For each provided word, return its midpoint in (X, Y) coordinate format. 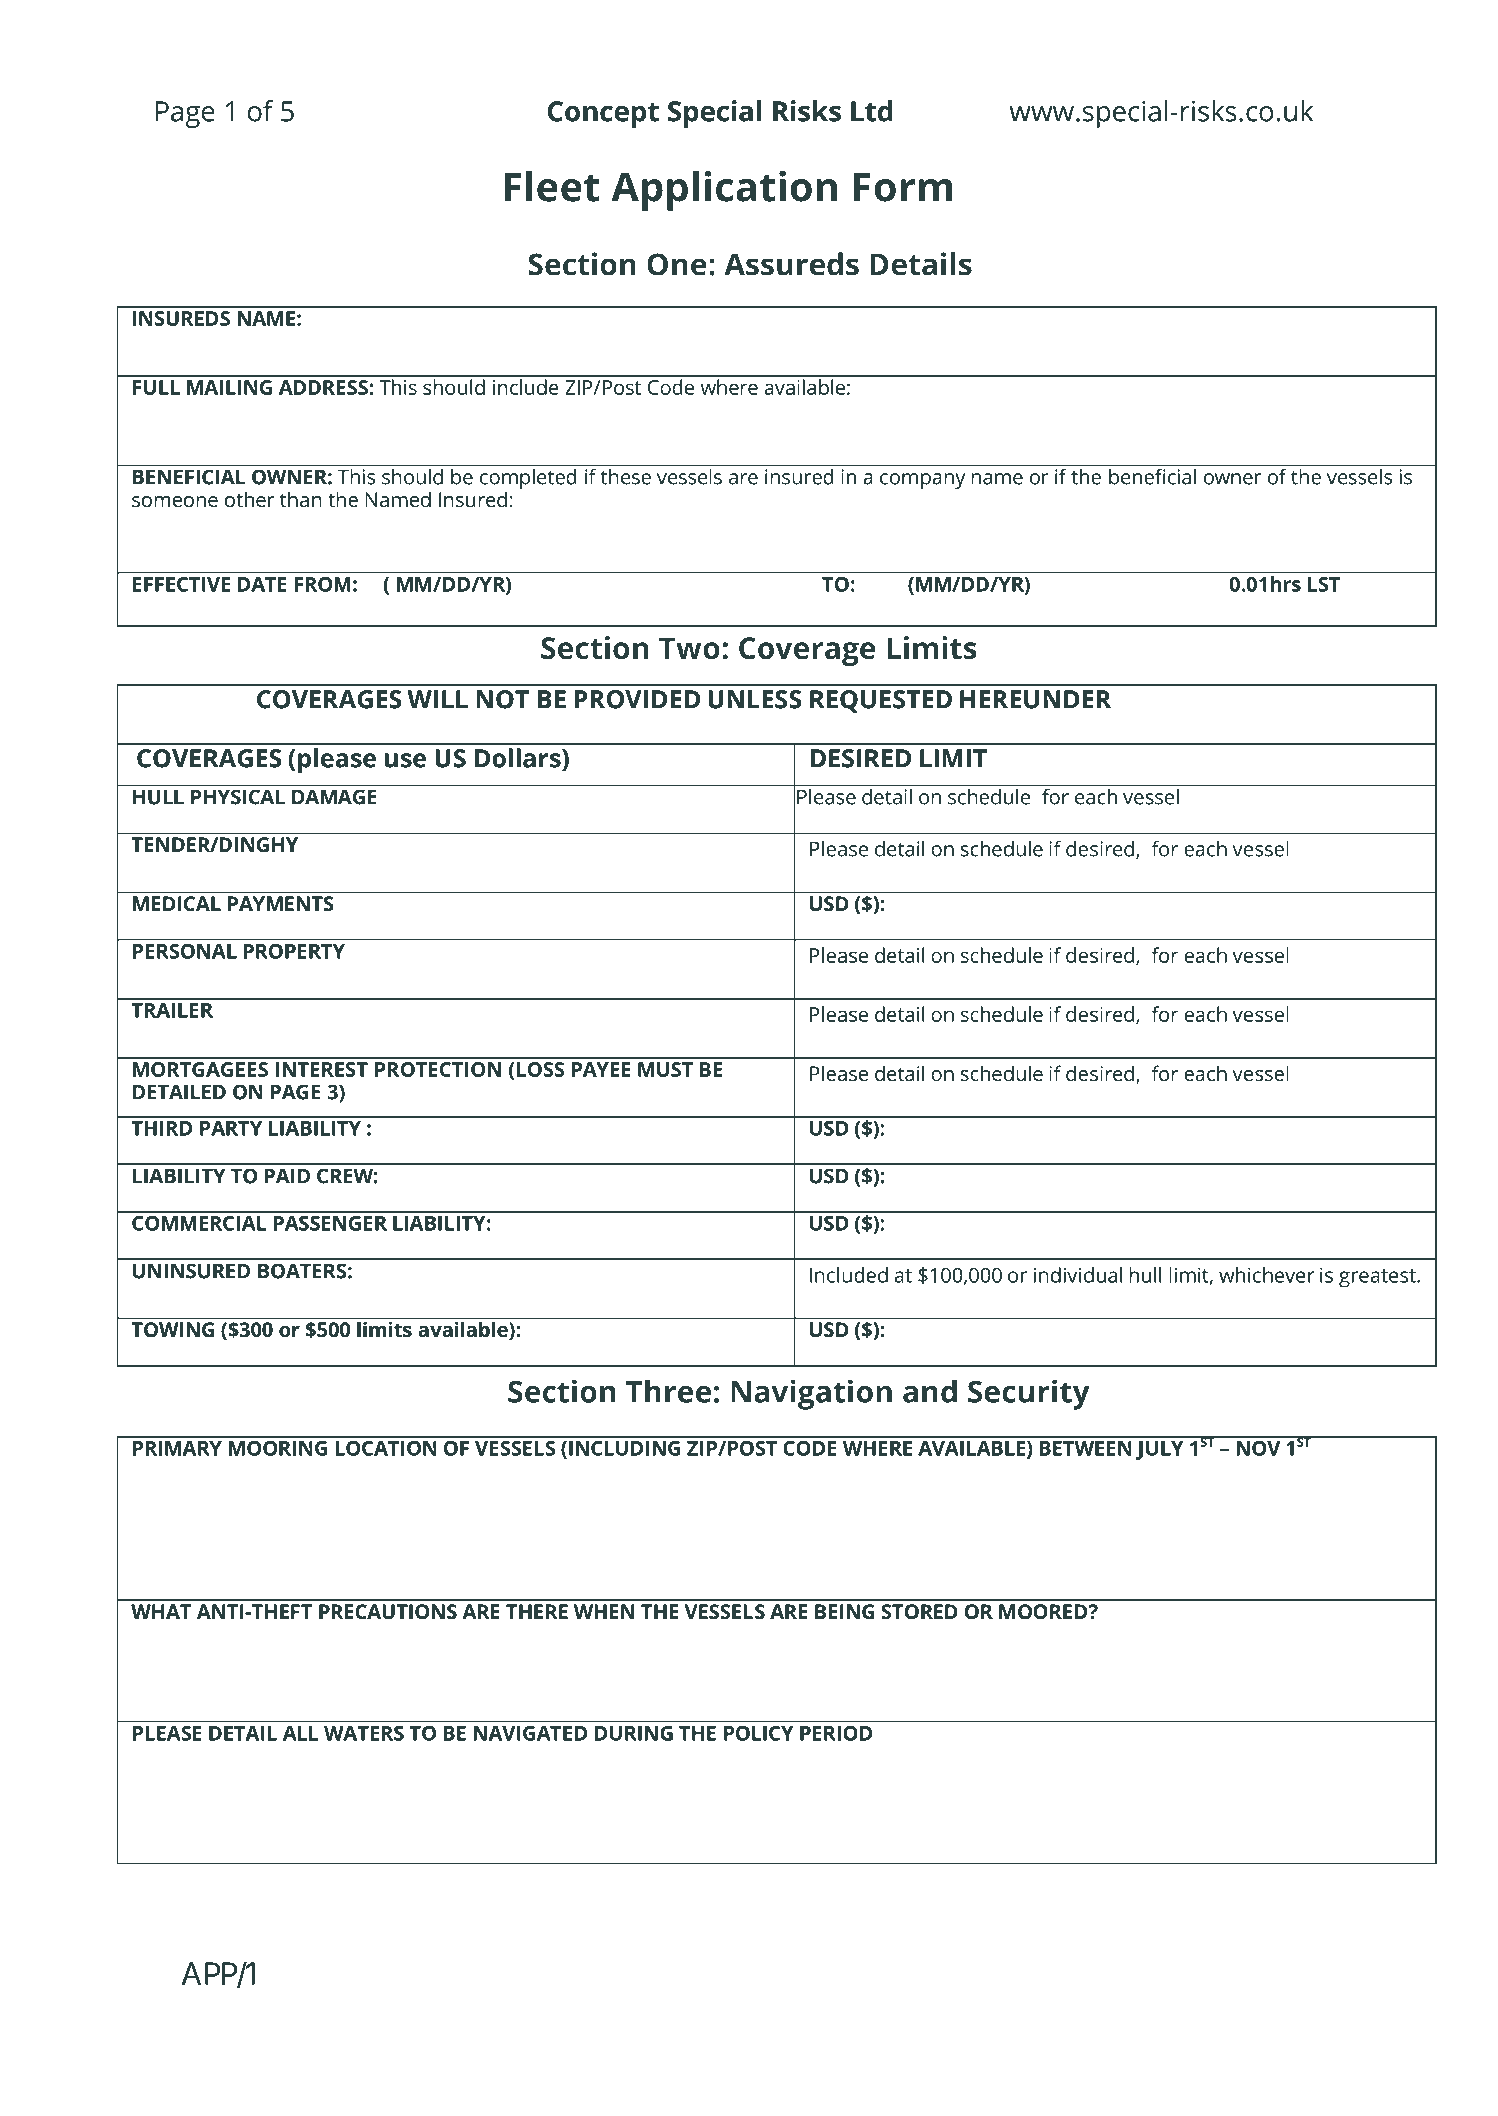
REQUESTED (881, 701)
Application (724, 191)
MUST (665, 1069)
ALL (300, 1733)
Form (903, 187)
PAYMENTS (281, 903)
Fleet (552, 186)
